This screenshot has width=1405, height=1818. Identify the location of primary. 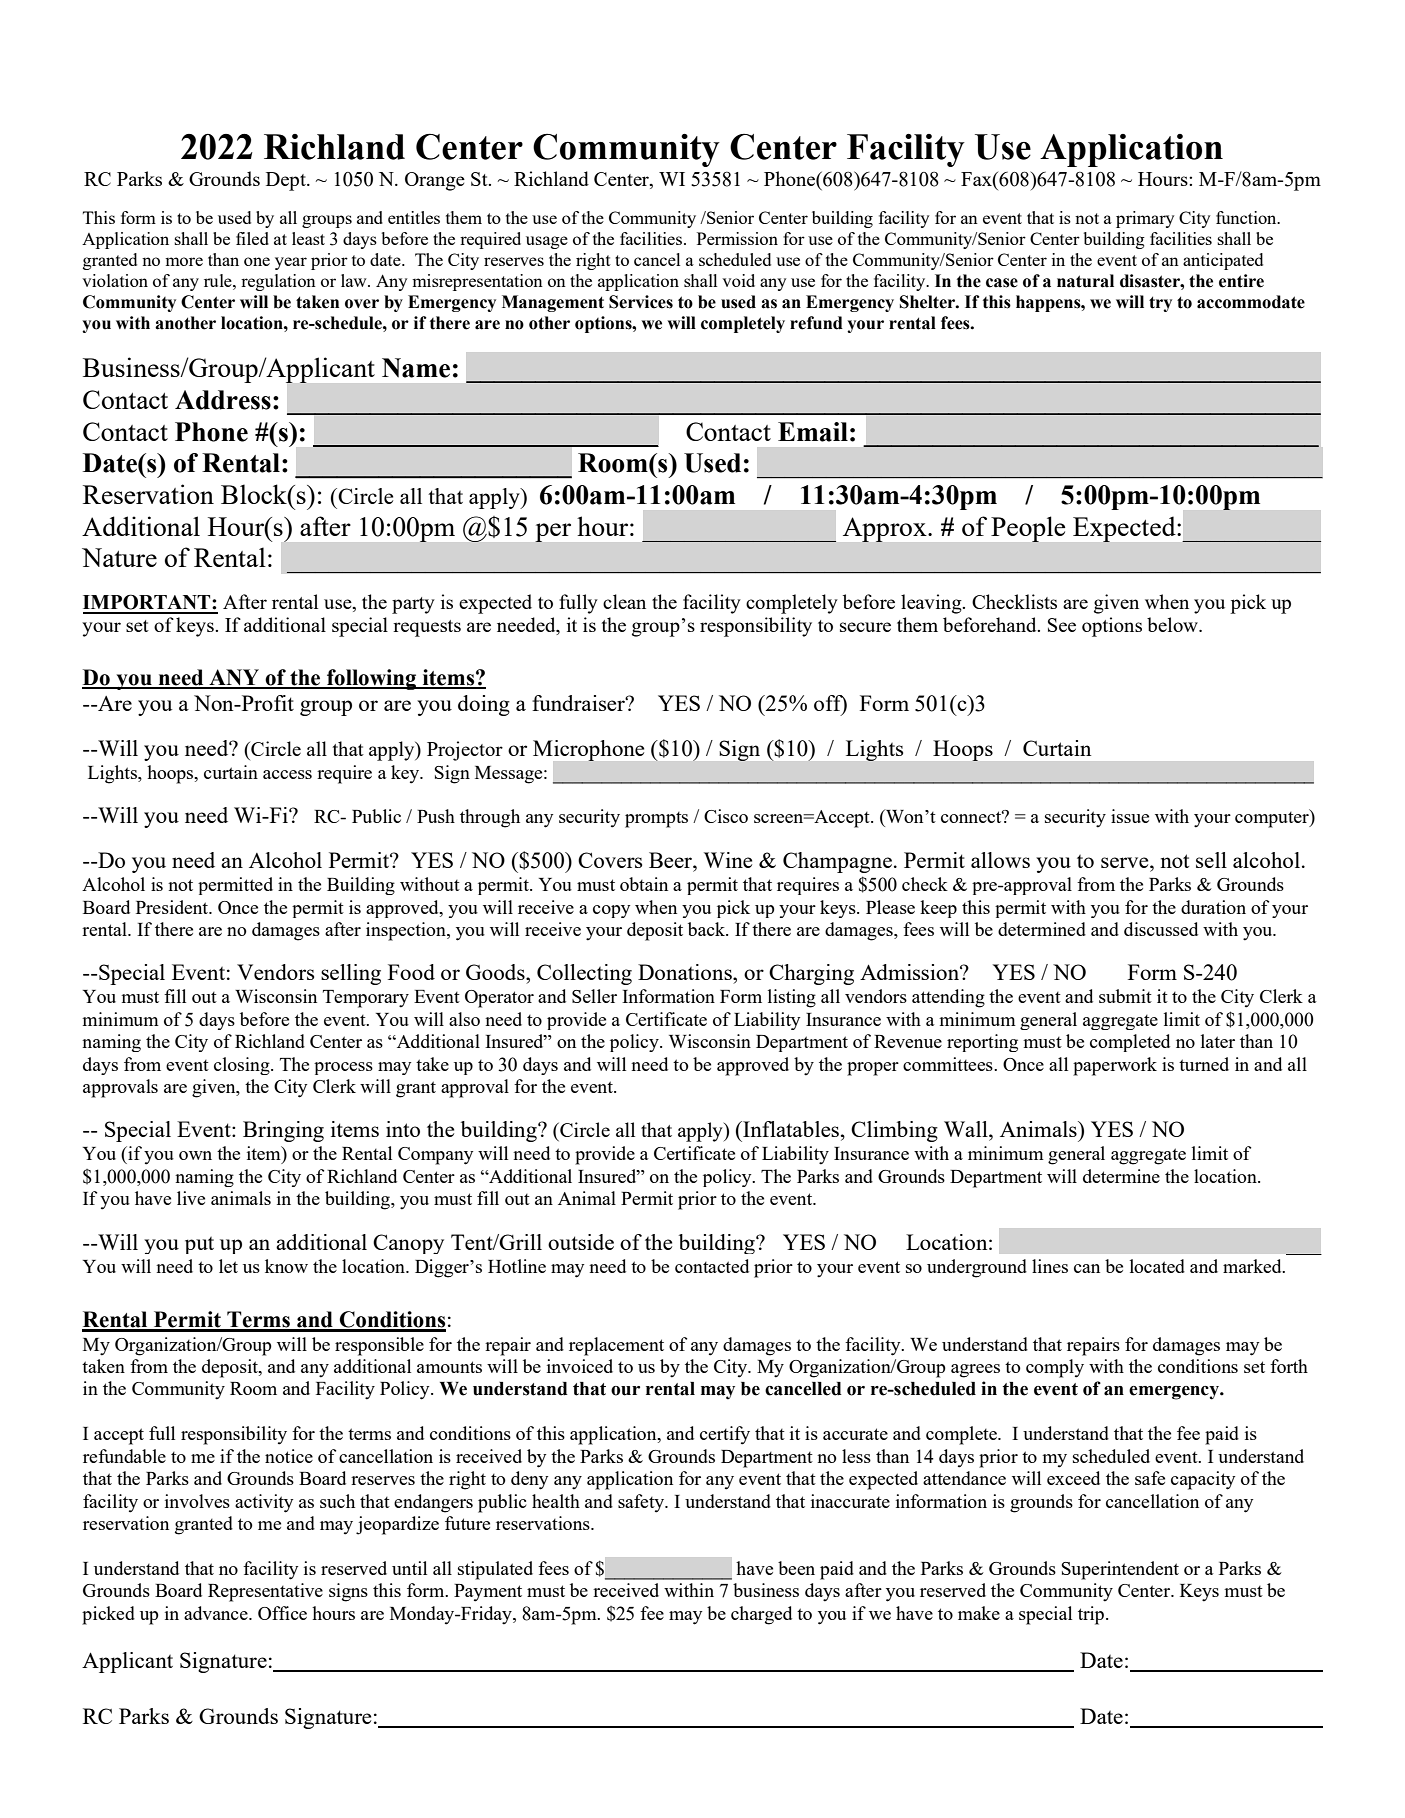
(1145, 219).
